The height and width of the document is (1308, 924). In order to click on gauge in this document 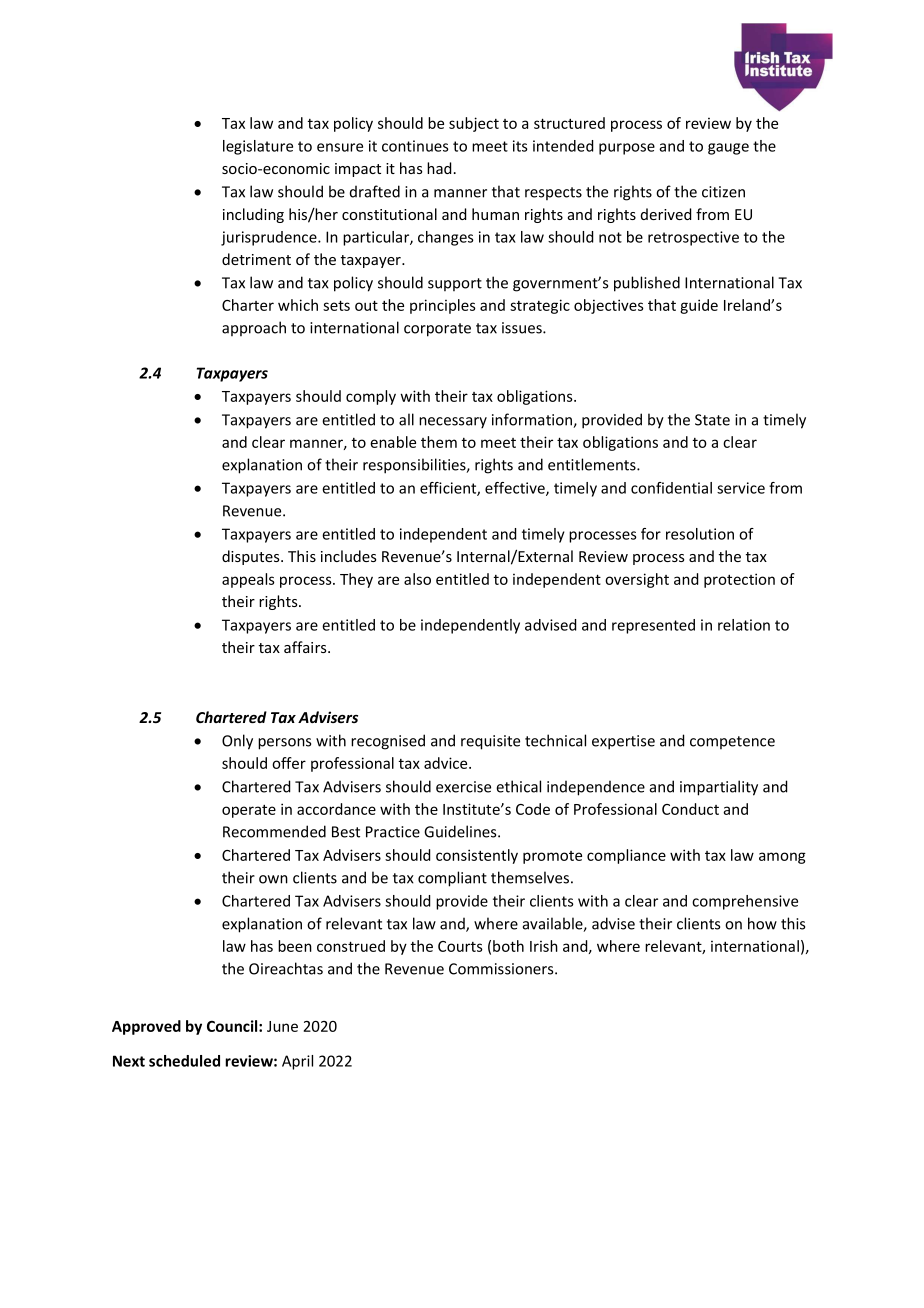, I will do `click(728, 149)`.
